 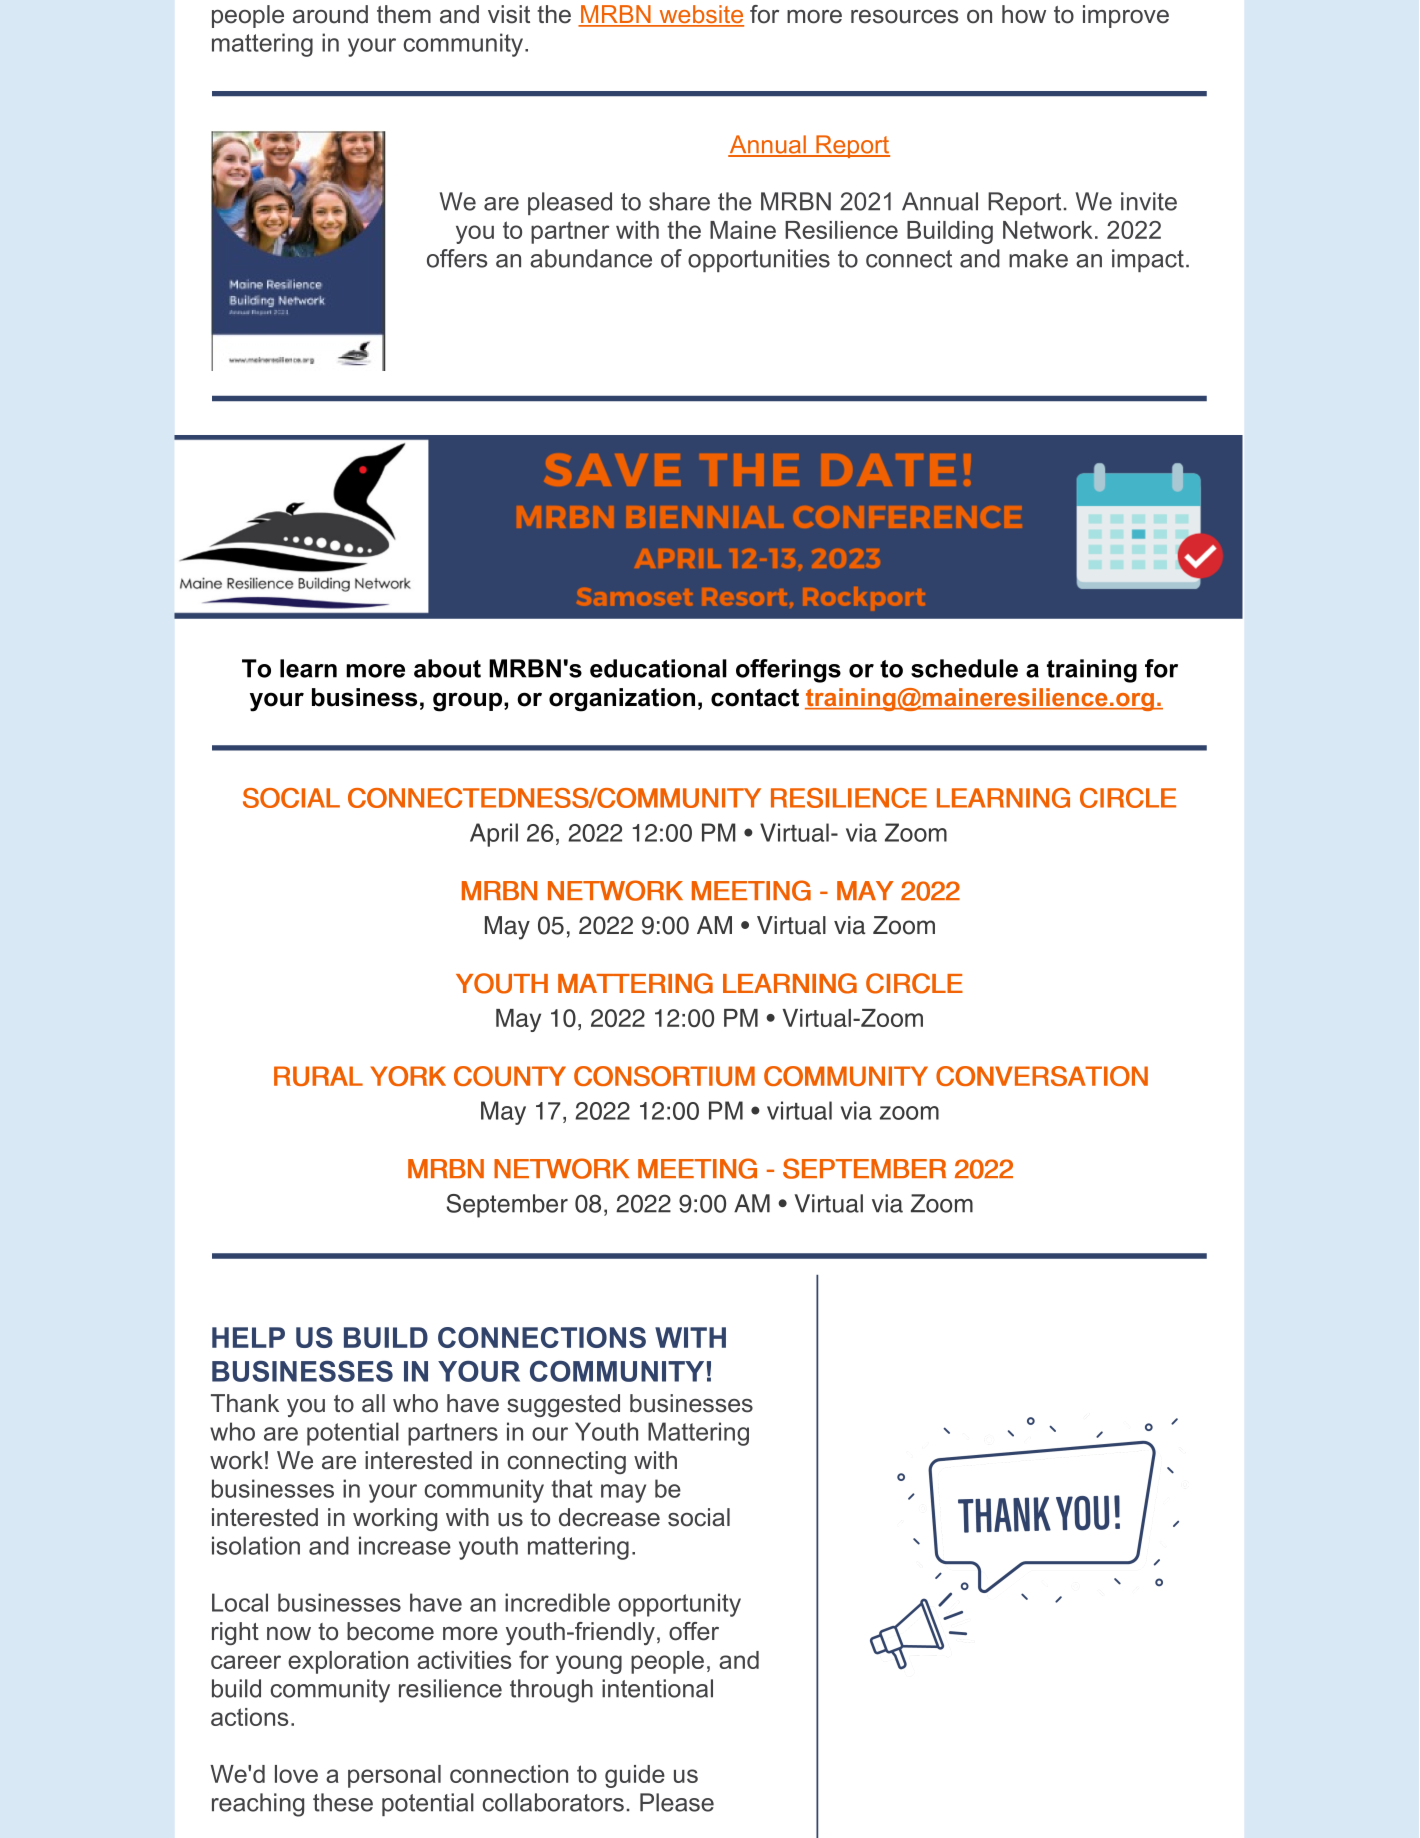 I want to click on schedule, so click(x=964, y=668).
